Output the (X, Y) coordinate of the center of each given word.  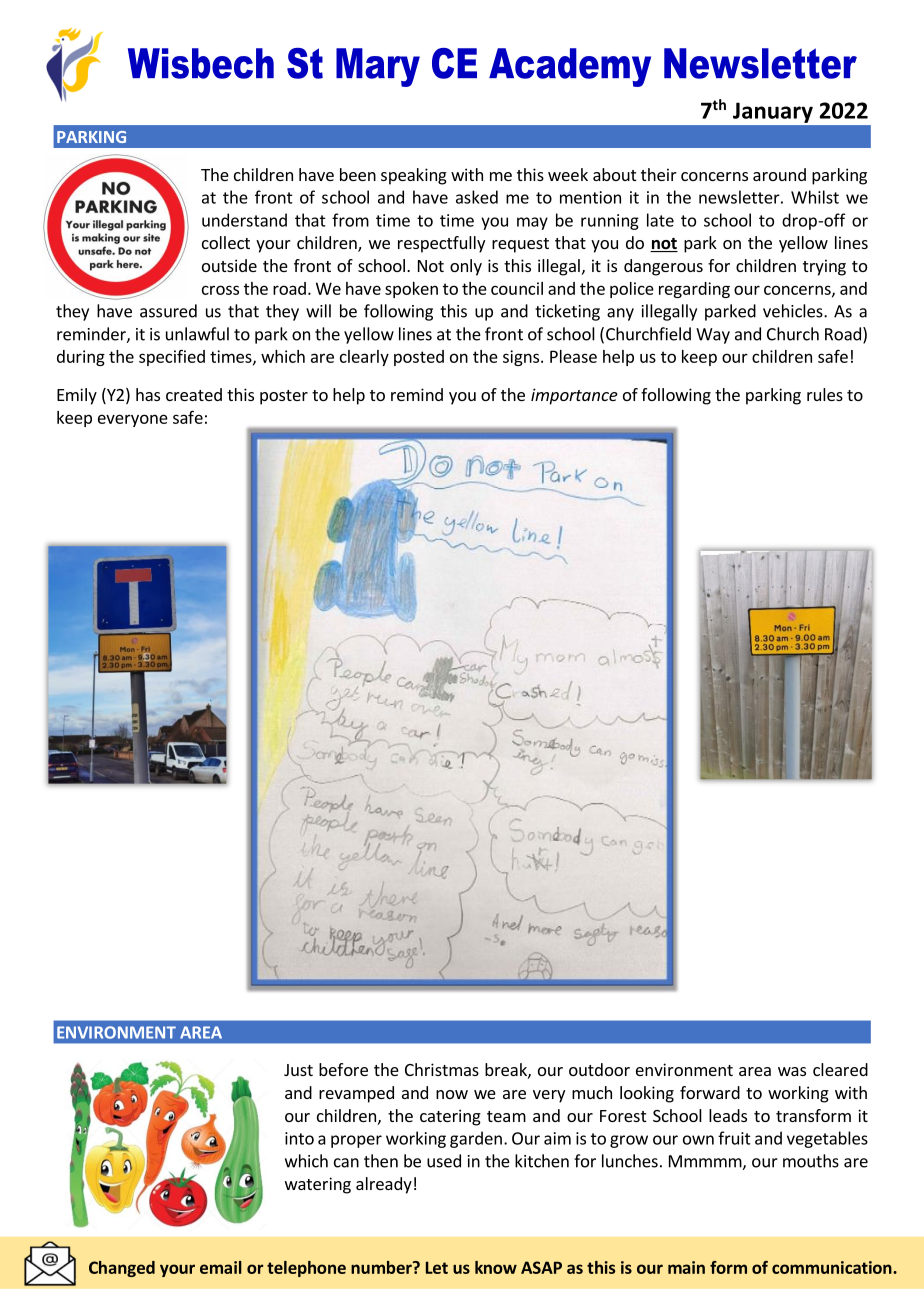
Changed (122, 1269)
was (792, 1071)
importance (574, 396)
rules (825, 394)
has (148, 394)
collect (226, 242)
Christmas (442, 1069)
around (779, 174)
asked (477, 197)
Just (298, 1070)
